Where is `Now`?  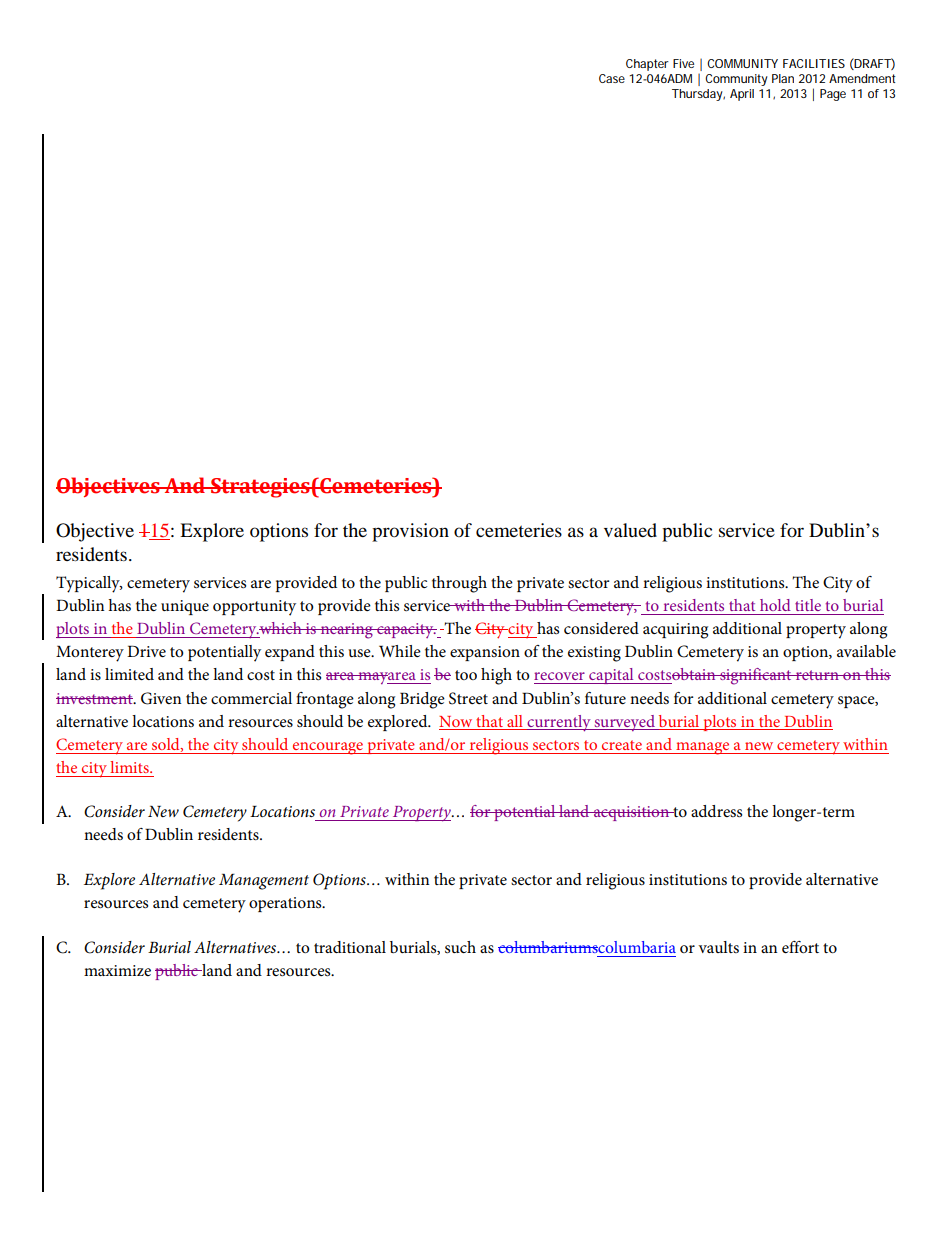 Now is located at coordinates (455, 721).
